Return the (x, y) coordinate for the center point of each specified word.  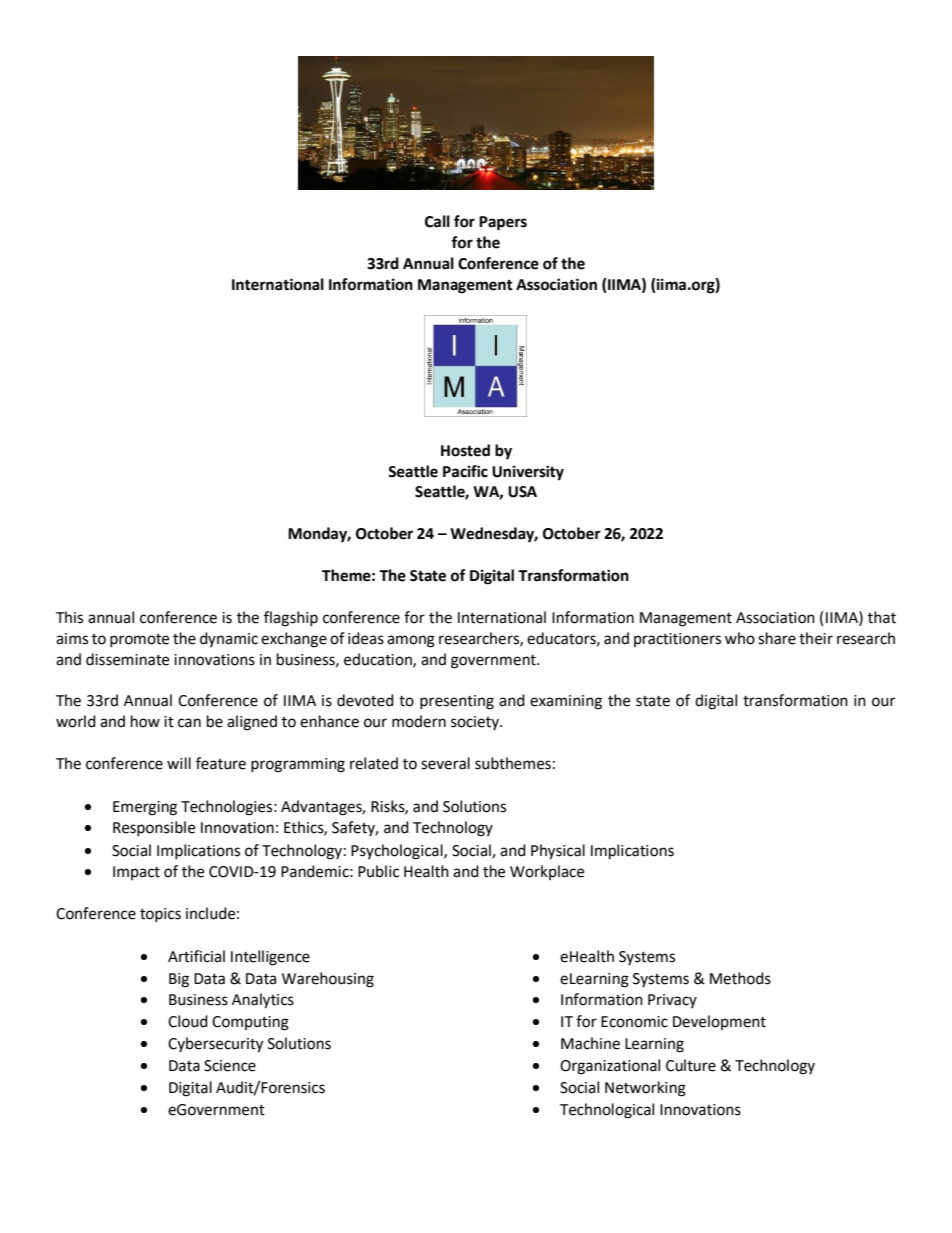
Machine (590, 1043)
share (777, 638)
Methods (740, 978)
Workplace (547, 872)
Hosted (465, 450)
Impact (136, 873)
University (528, 473)
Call (437, 221)
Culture (691, 1065)
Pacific (465, 471)
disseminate (127, 659)
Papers (503, 223)
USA (522, 492)
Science (230, 1066)
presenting (457, 702)
